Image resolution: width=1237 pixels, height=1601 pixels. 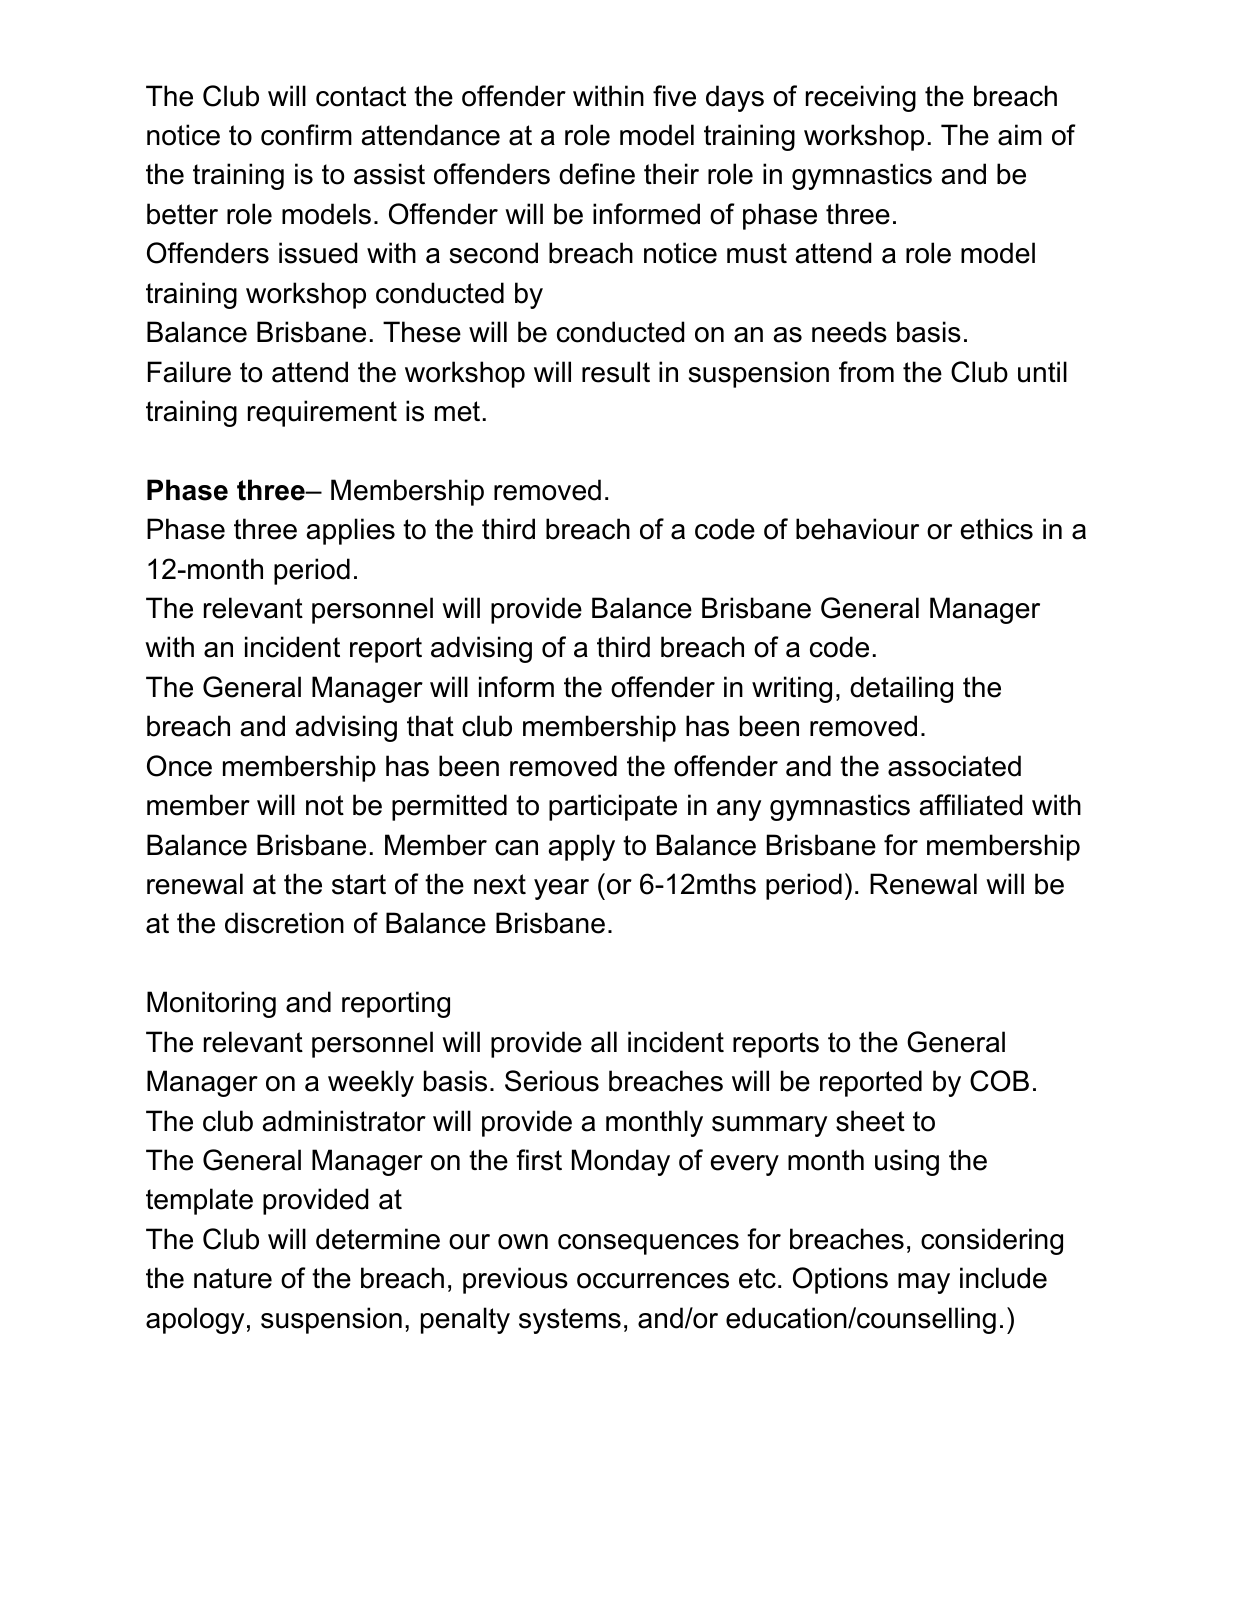 What do you see at coordinates (616, 372) in the page?
I see `result` at bounding box center [616, 372].
